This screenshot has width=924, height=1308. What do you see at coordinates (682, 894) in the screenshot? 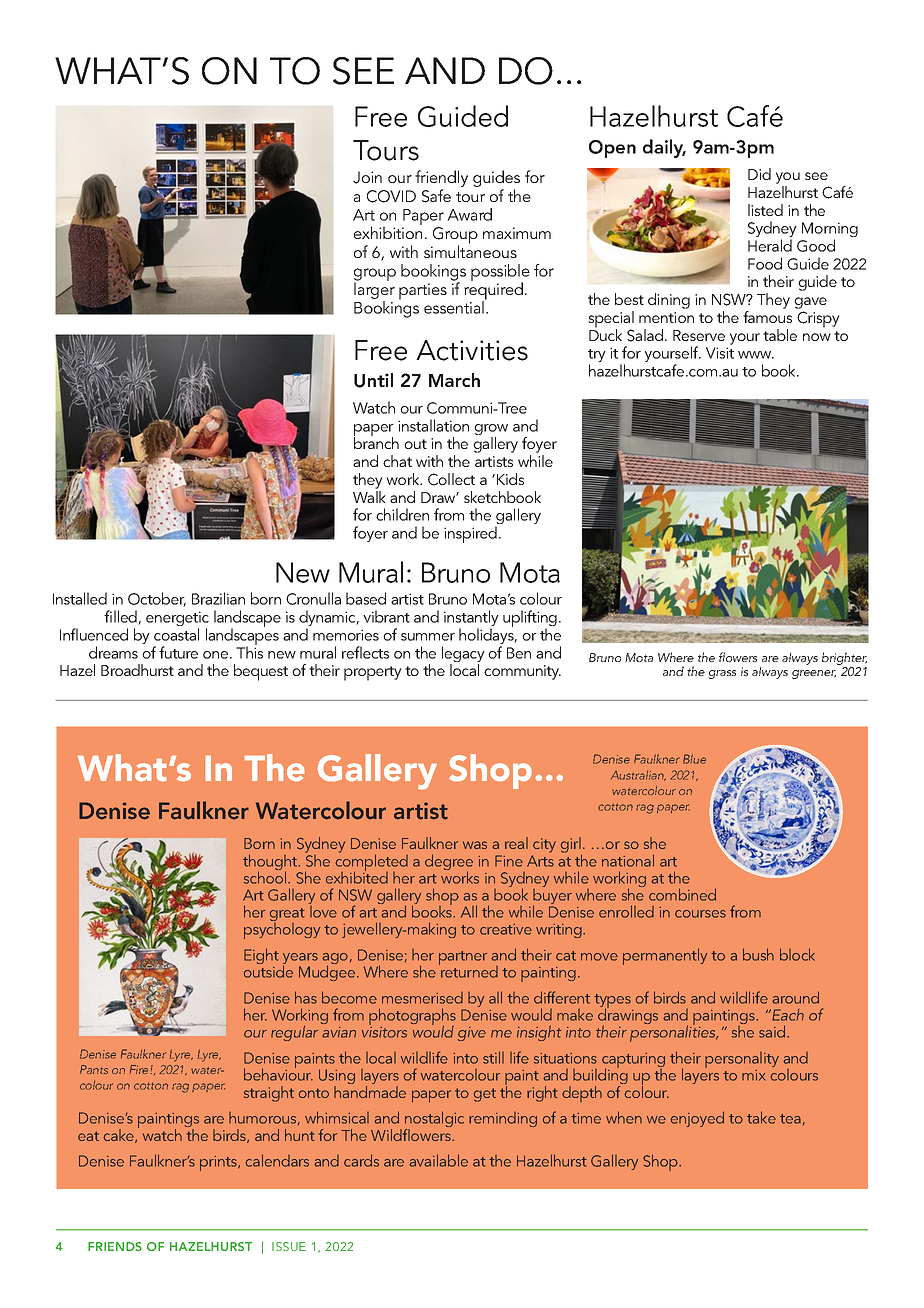
I see `combined` at bounding box center [682, 894].
